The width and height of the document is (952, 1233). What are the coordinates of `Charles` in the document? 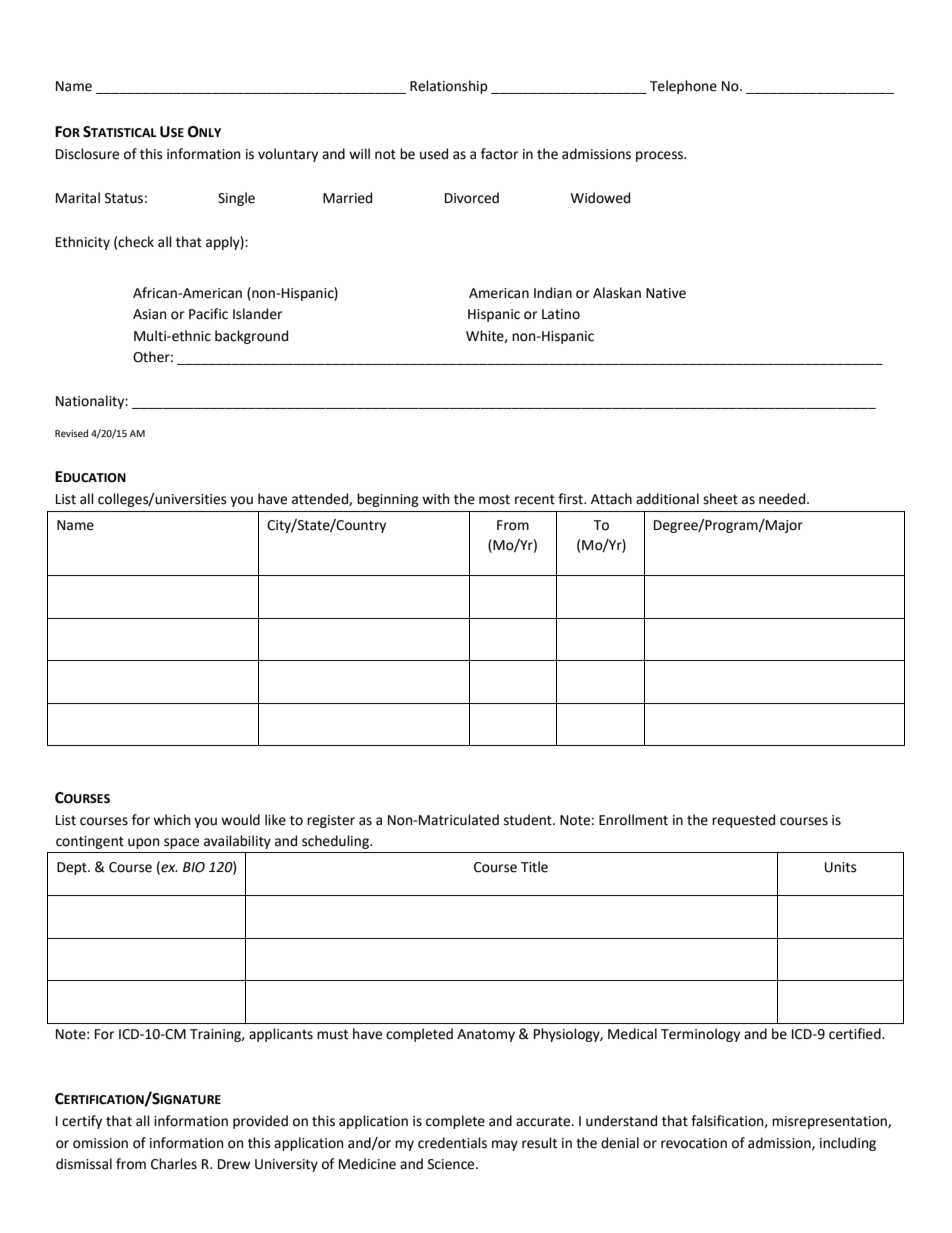 It's located at (174, 1164).
